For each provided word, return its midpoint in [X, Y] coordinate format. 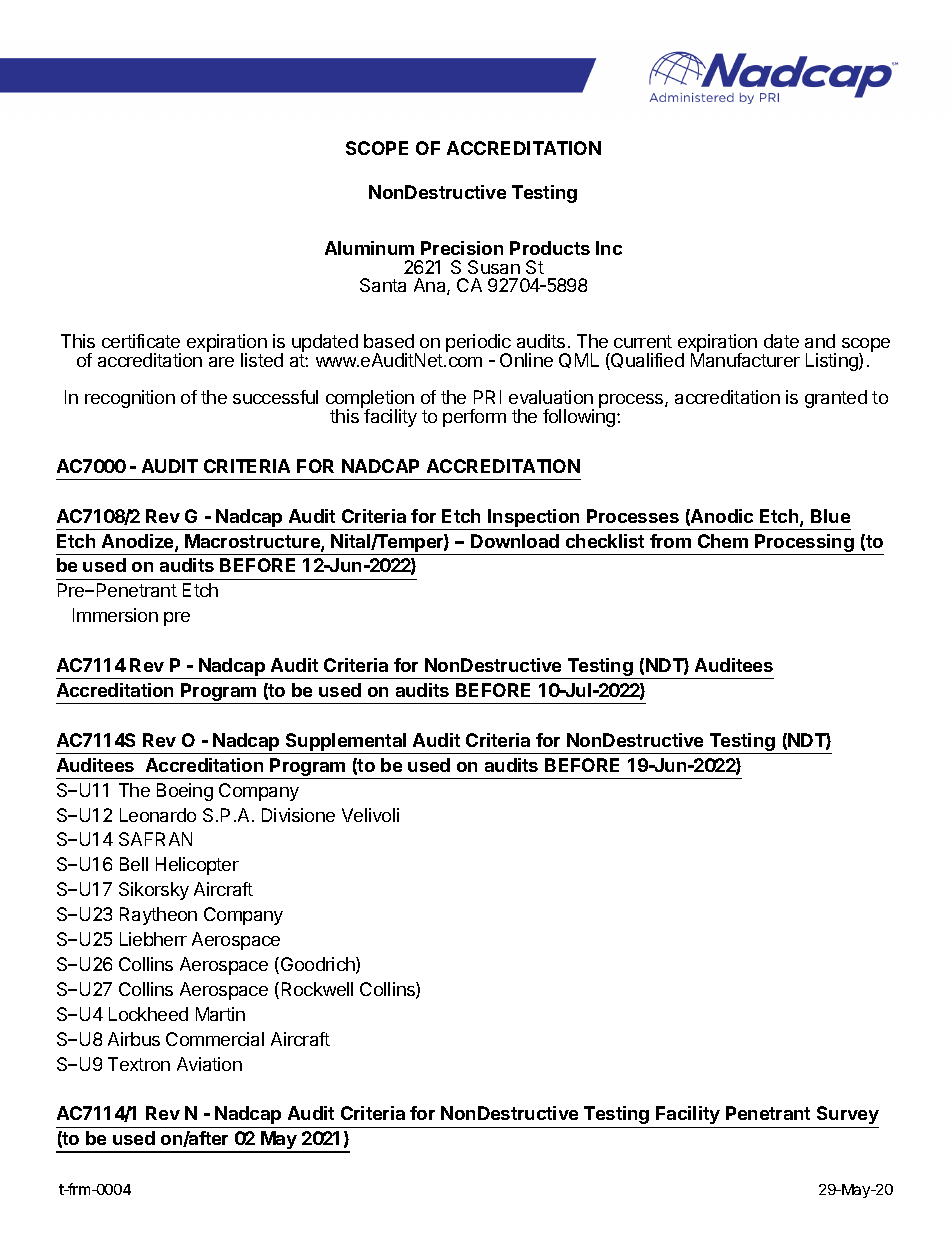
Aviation [209, 1064]
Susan [494, 267]
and [820, 341]
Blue [830, 516]
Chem [723, 541]
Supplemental [346, 743]
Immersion [115, 615]
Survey [848, 1115]
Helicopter [197, 866]
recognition [130, 399]
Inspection [533, 518]
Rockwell [317, 989]
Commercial [215, 1039]
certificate [141, 341]
